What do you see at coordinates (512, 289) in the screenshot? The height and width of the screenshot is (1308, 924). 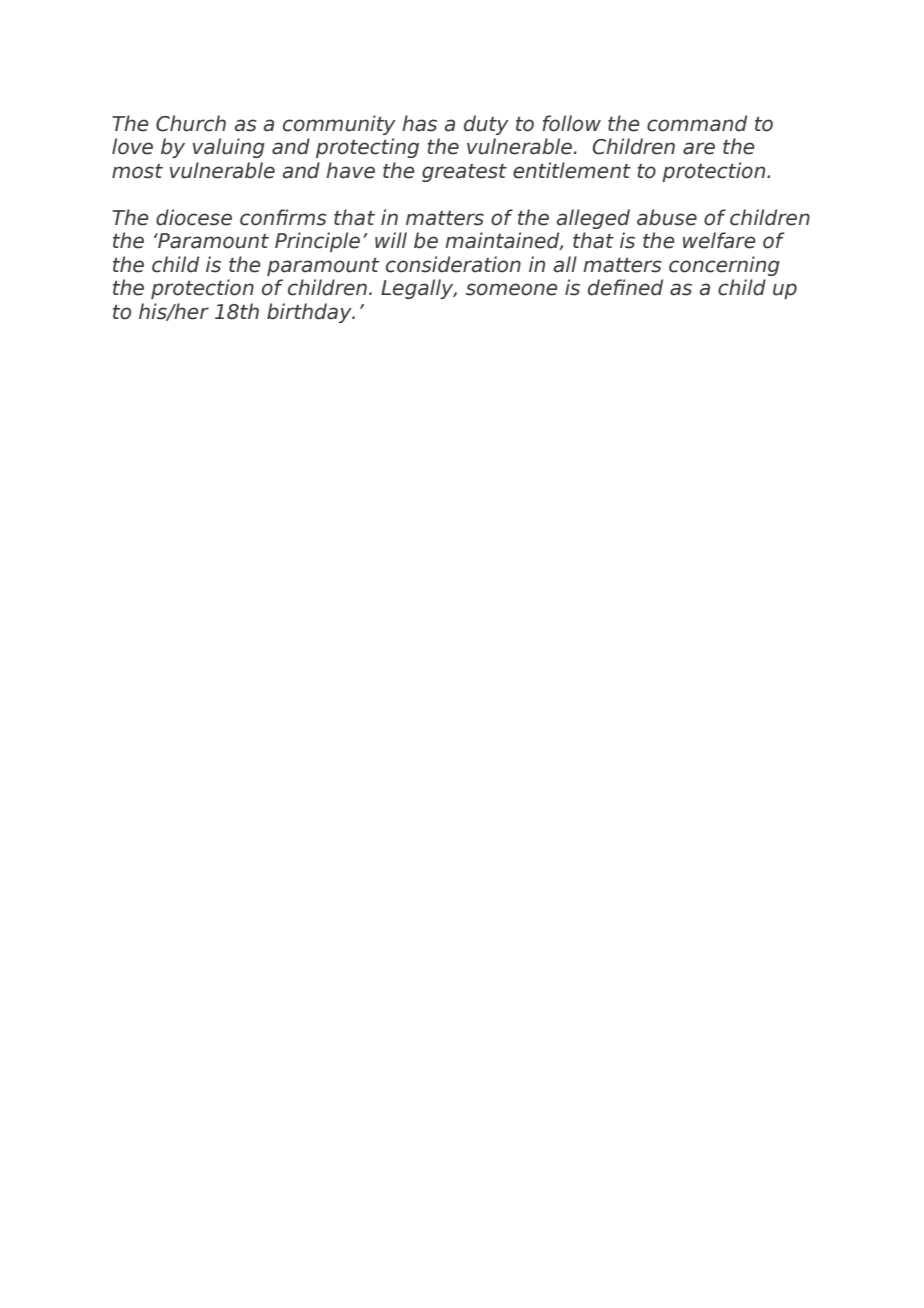 I see `someone` at bounding box center [512, 289].
